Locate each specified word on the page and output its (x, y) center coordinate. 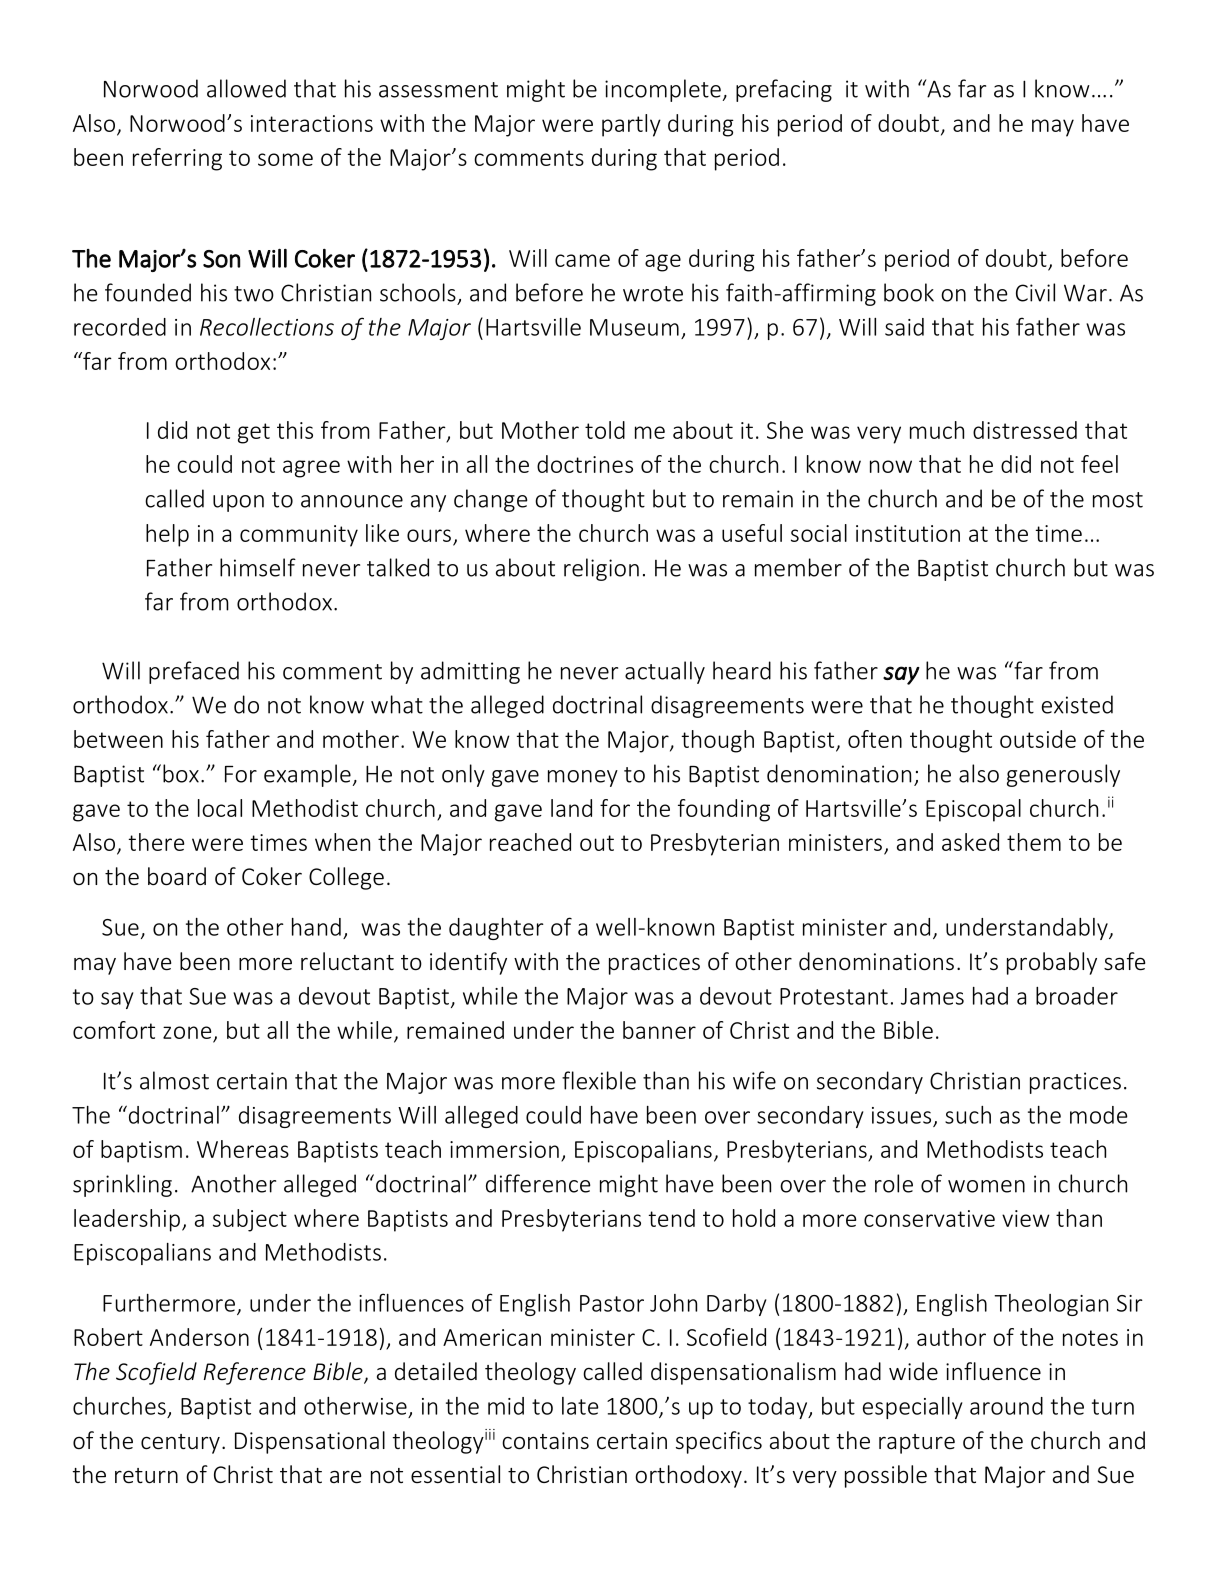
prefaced (194, 672)
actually (665, 672)
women (986, 1186)
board (177, 876)
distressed (1025, 430)
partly (631, 125)
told (605, 430)
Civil (1035, 292)
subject (250, 1220)
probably (1052, 963)
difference (538, 1183)
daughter (496, 929)
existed (1077, 704)
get (254, 433)
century (180, 1444)
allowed (246, 88)
